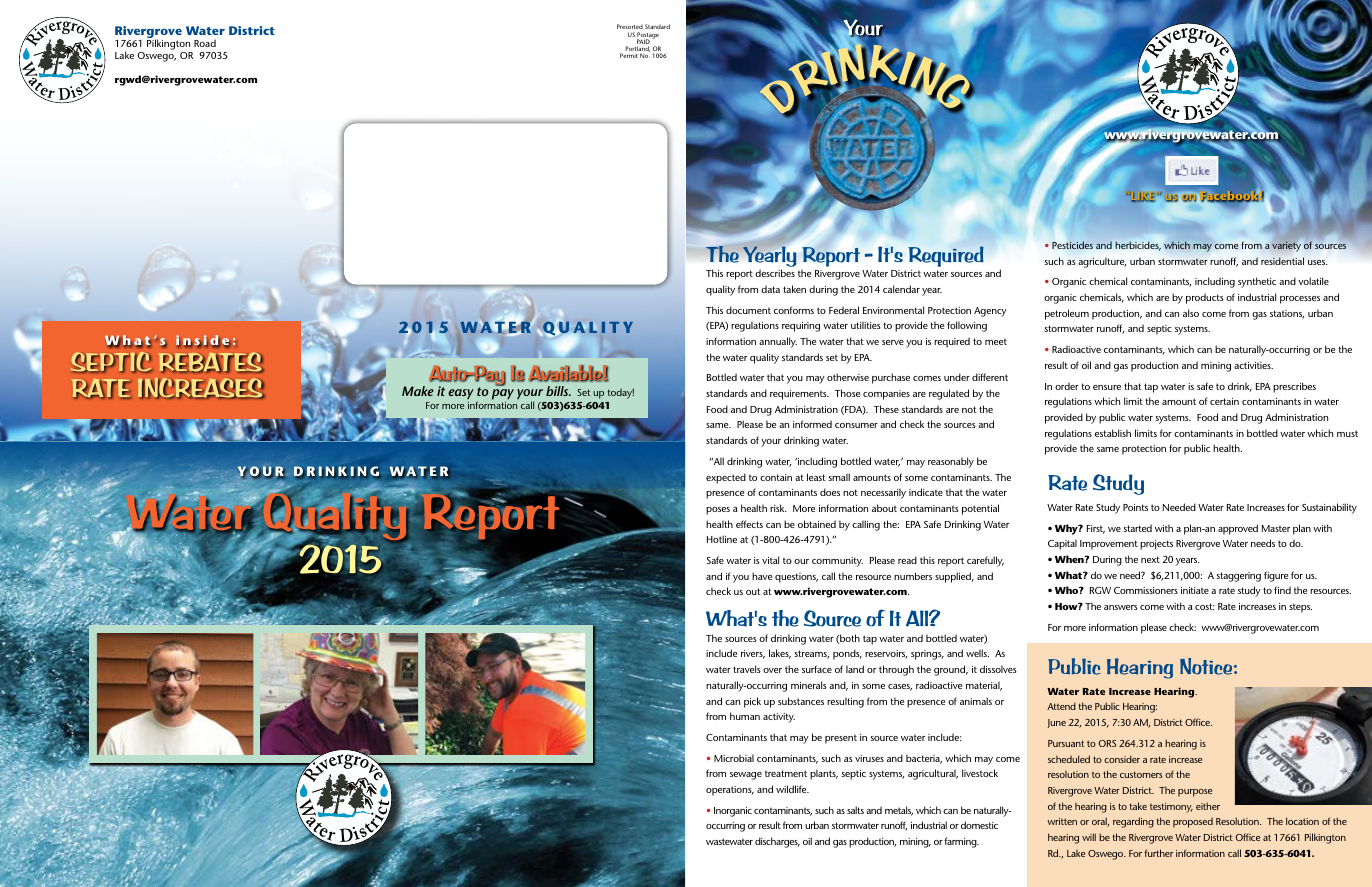 The image size is (1372, 887). What do you see at coordinates (762, 576) in the screenshot?
I see `have` at bounding box center [762, 576].
